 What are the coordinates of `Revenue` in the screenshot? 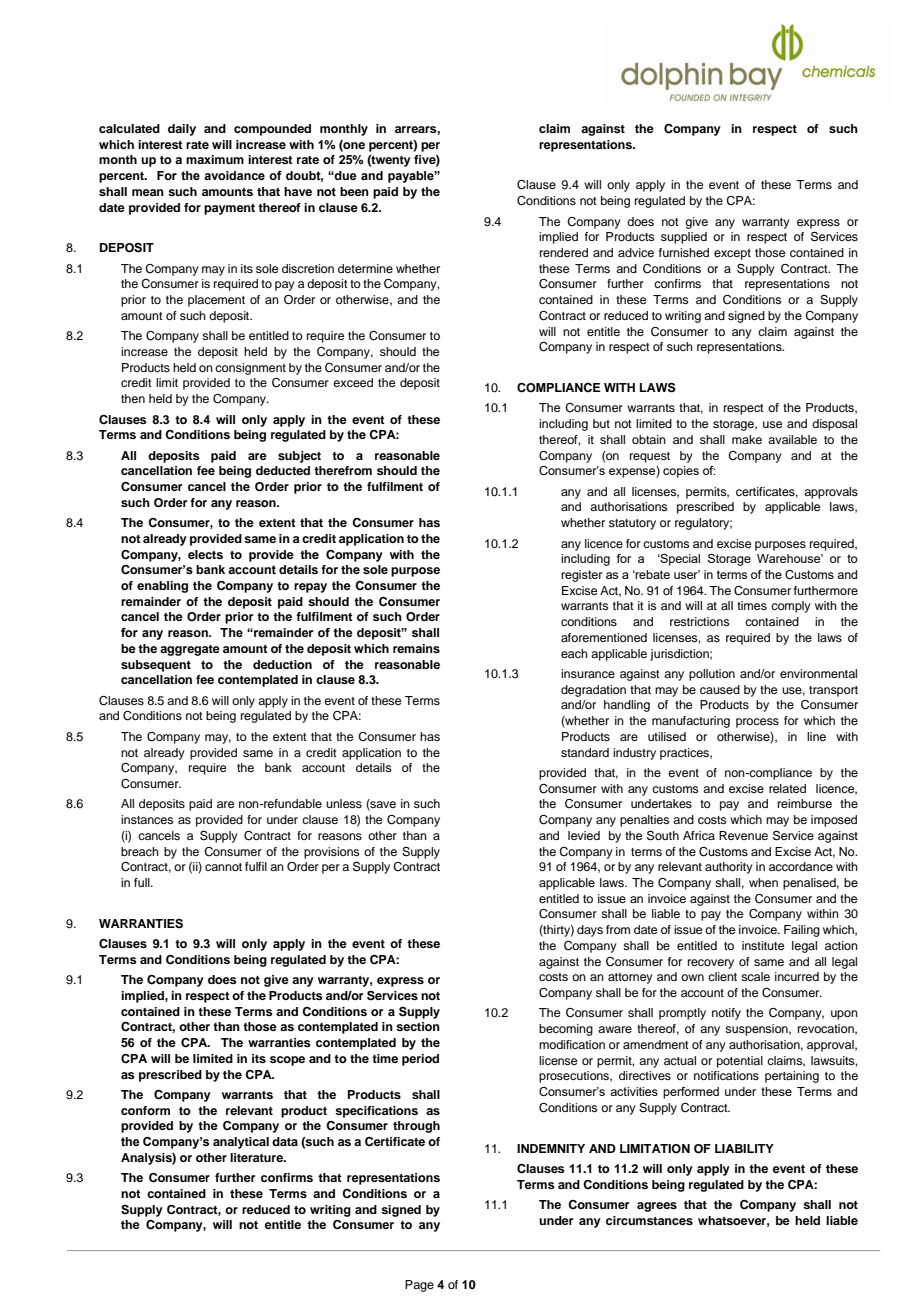 It's located at (743, 835).
